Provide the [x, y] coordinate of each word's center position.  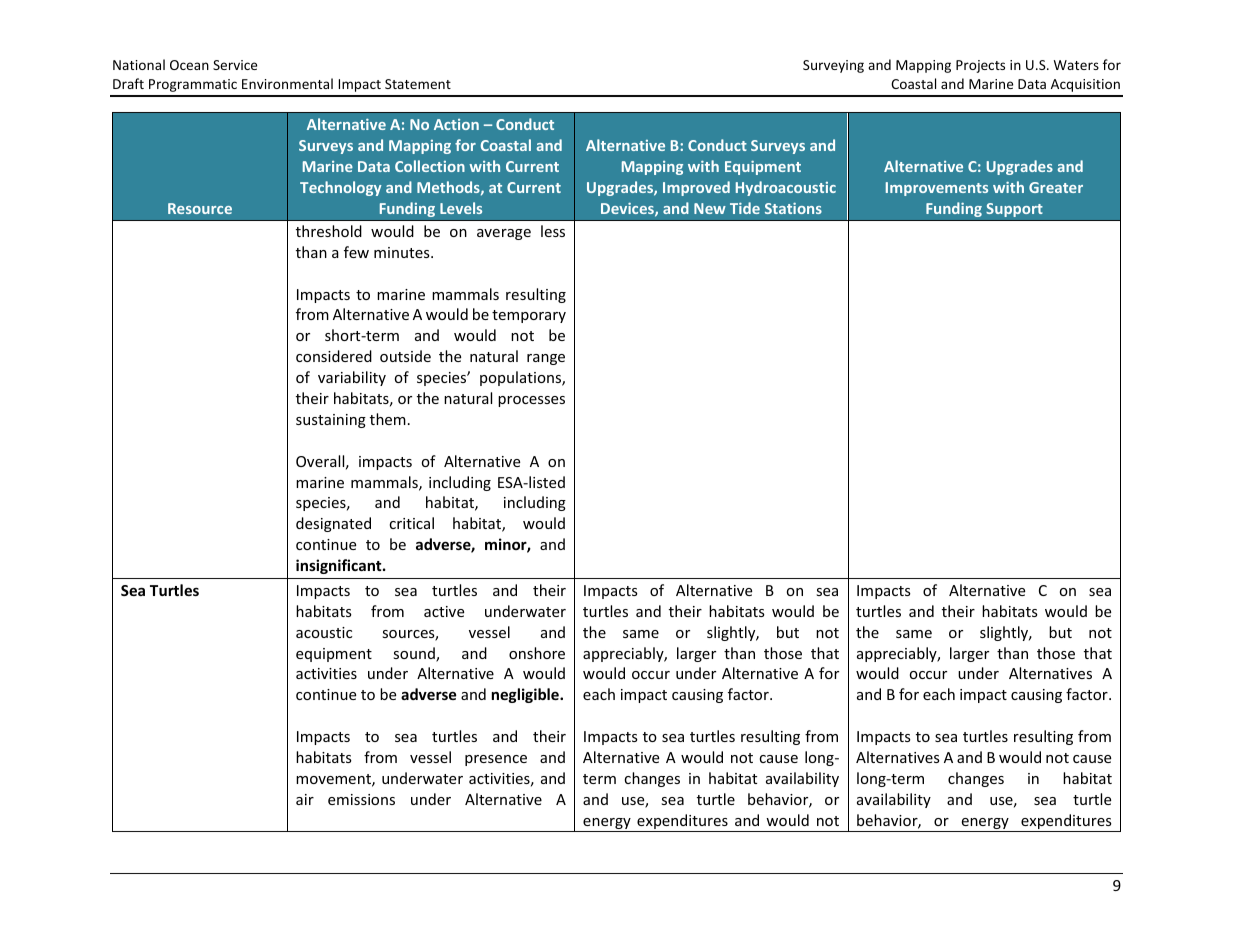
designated [333, 524]
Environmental [287, 83]
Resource [200, 208]
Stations [793, 208]
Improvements [937, 189]
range [546, 359]
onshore [537, 653]
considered [334, 356]
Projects [980, 66]
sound [415, 654]
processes [531, 401]
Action [456, 124]
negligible [526, 695]
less [553, 231]
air [305, 799]
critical [411, 523]
